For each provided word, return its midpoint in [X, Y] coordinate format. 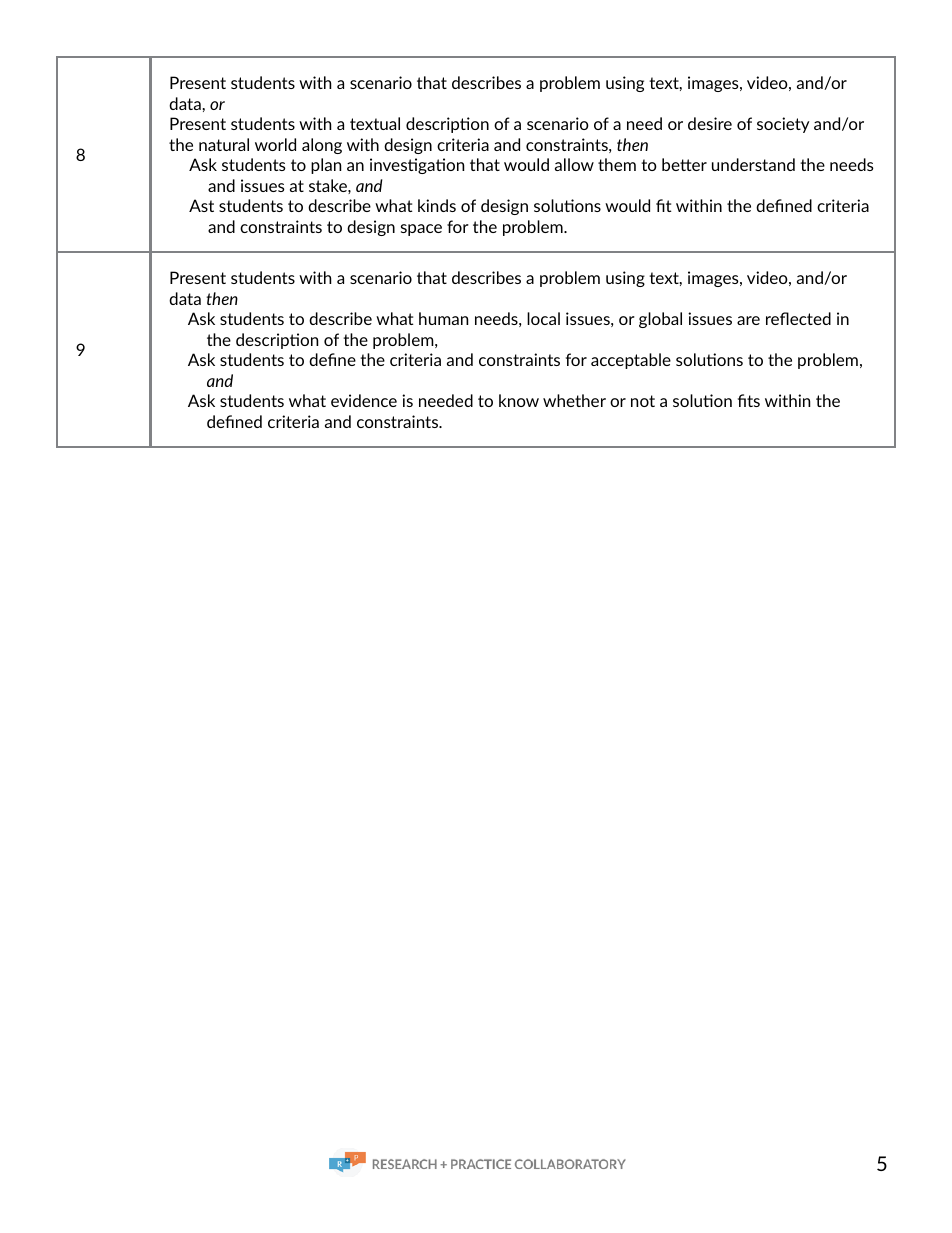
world [275, 144]
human [443, 318]
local [543, 318]
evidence [364, 400]
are [748, 320]
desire [710, 123]
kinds [437, 205]
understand [753, 164]
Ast [201, 205]
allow [574, 164]
